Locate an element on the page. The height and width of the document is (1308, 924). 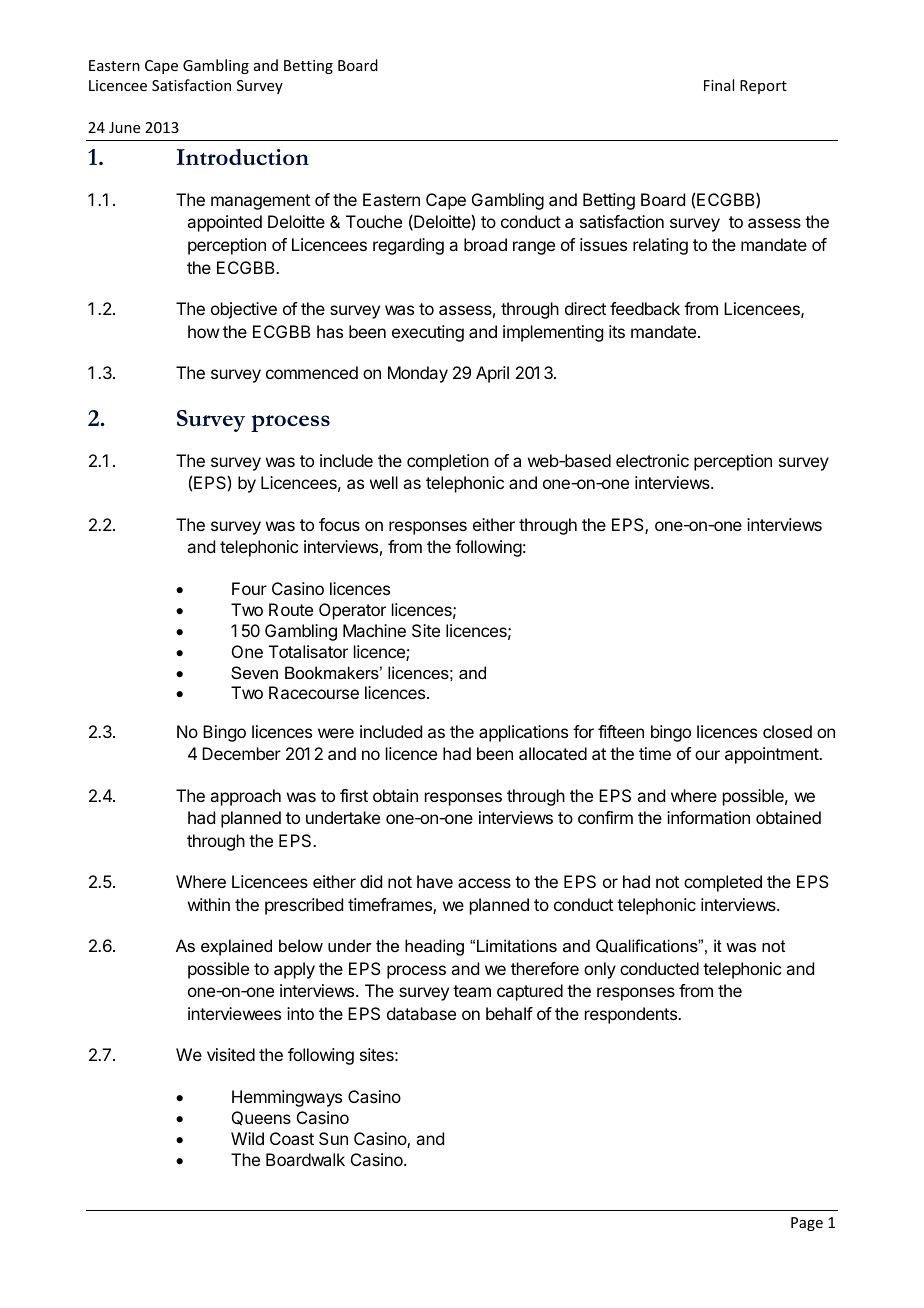
Introduction is located at coordinates (242, 157).
